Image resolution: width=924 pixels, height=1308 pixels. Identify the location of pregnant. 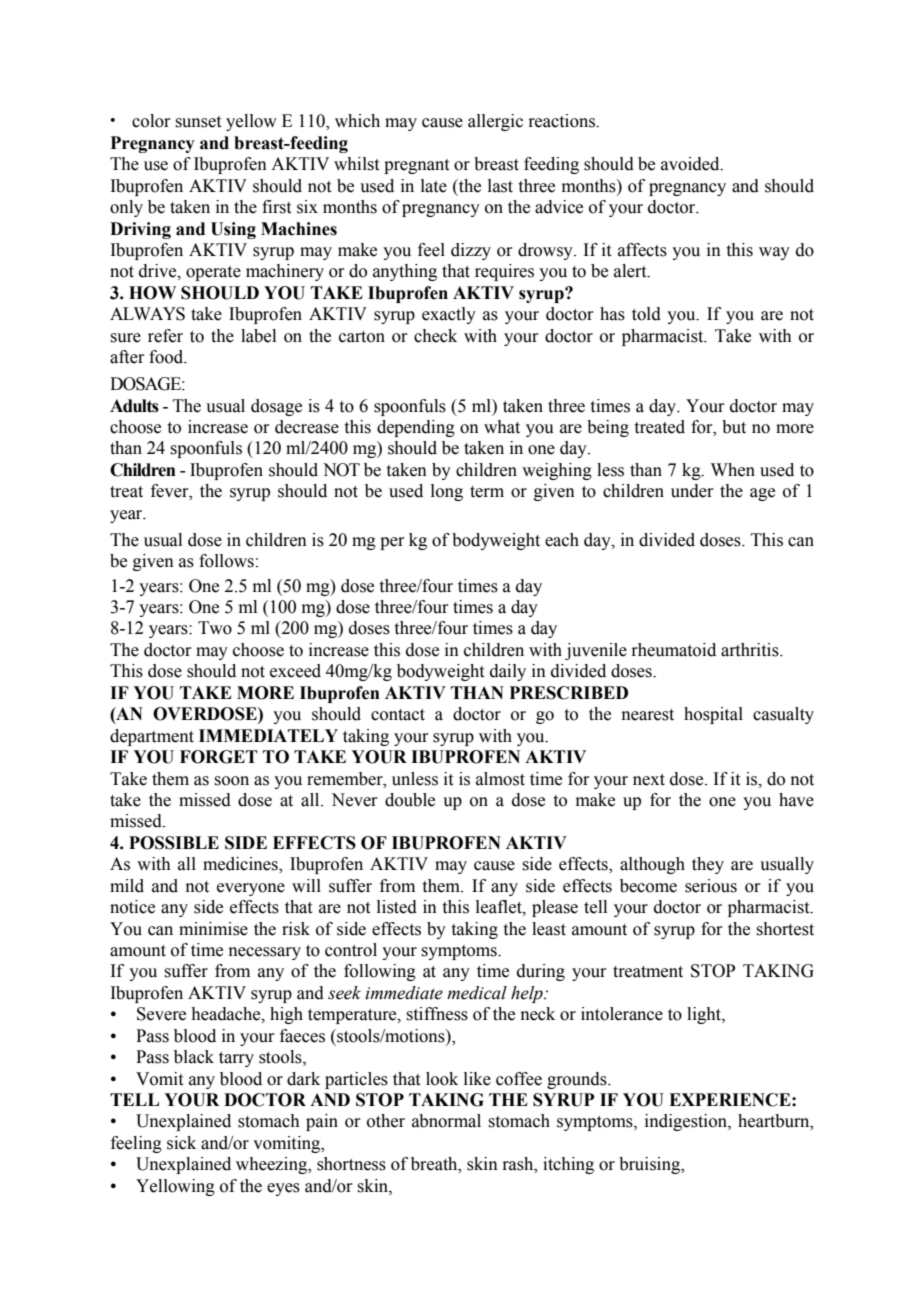
(416, 166).
